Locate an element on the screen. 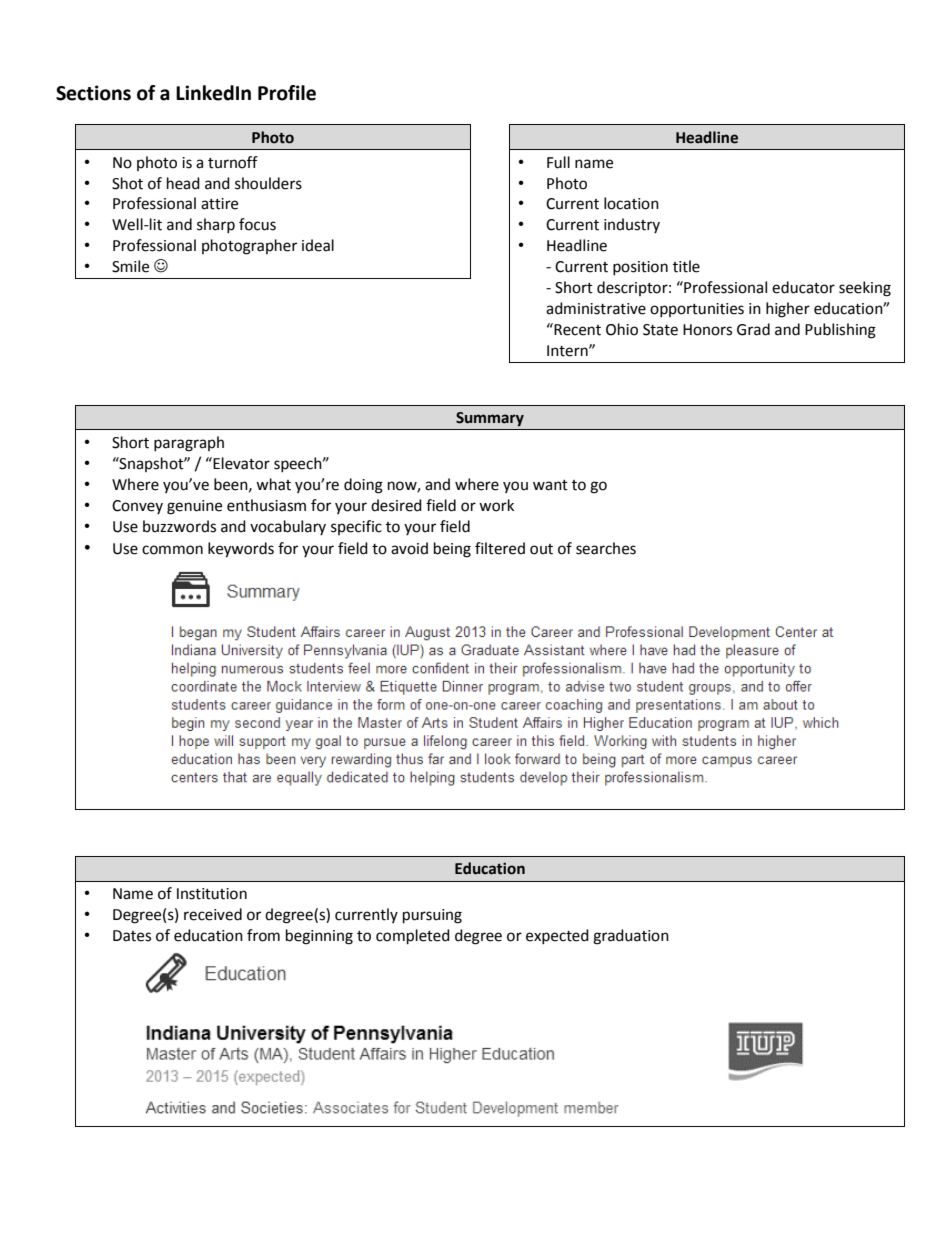 Image resolution: width=952 pixels, height=1233 pixels. common is located at coordinates (172, 550).
